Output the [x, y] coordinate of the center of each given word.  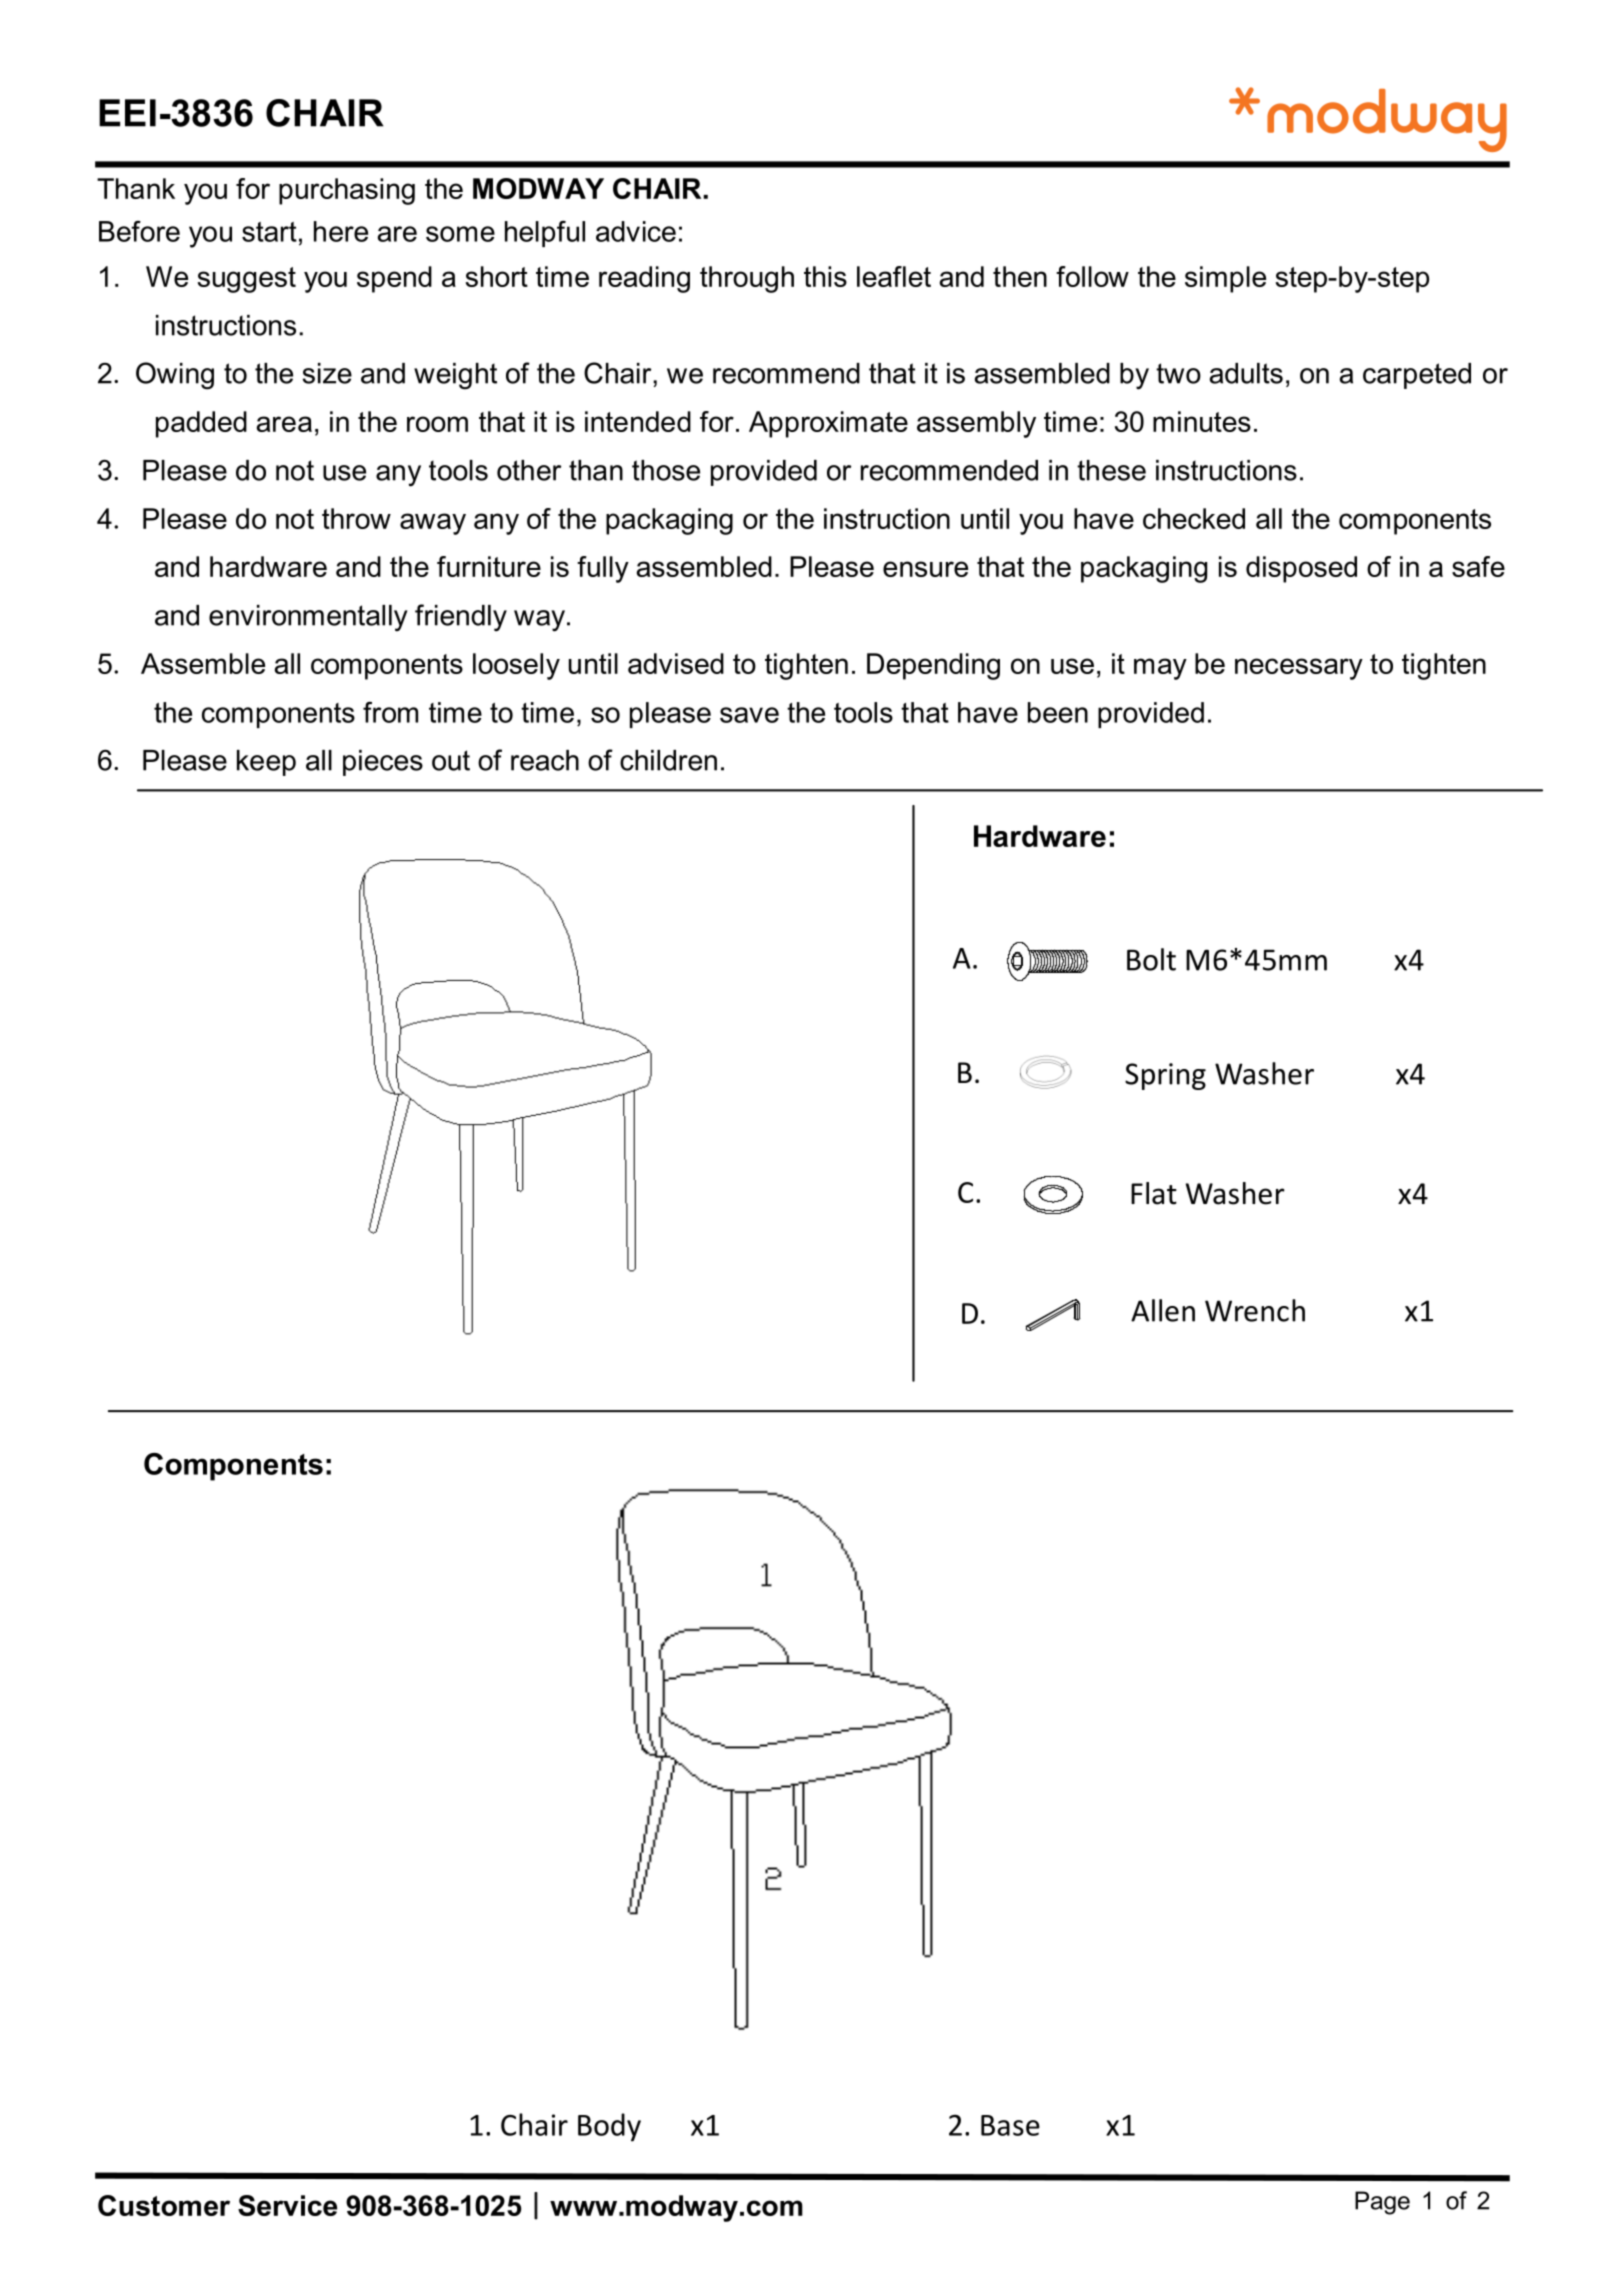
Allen [1163, 1310]
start [269, 232]
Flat [1154, 1193]
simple [1225, 279]
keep [266, 763]
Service [287, 2205]
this [825, 276]
